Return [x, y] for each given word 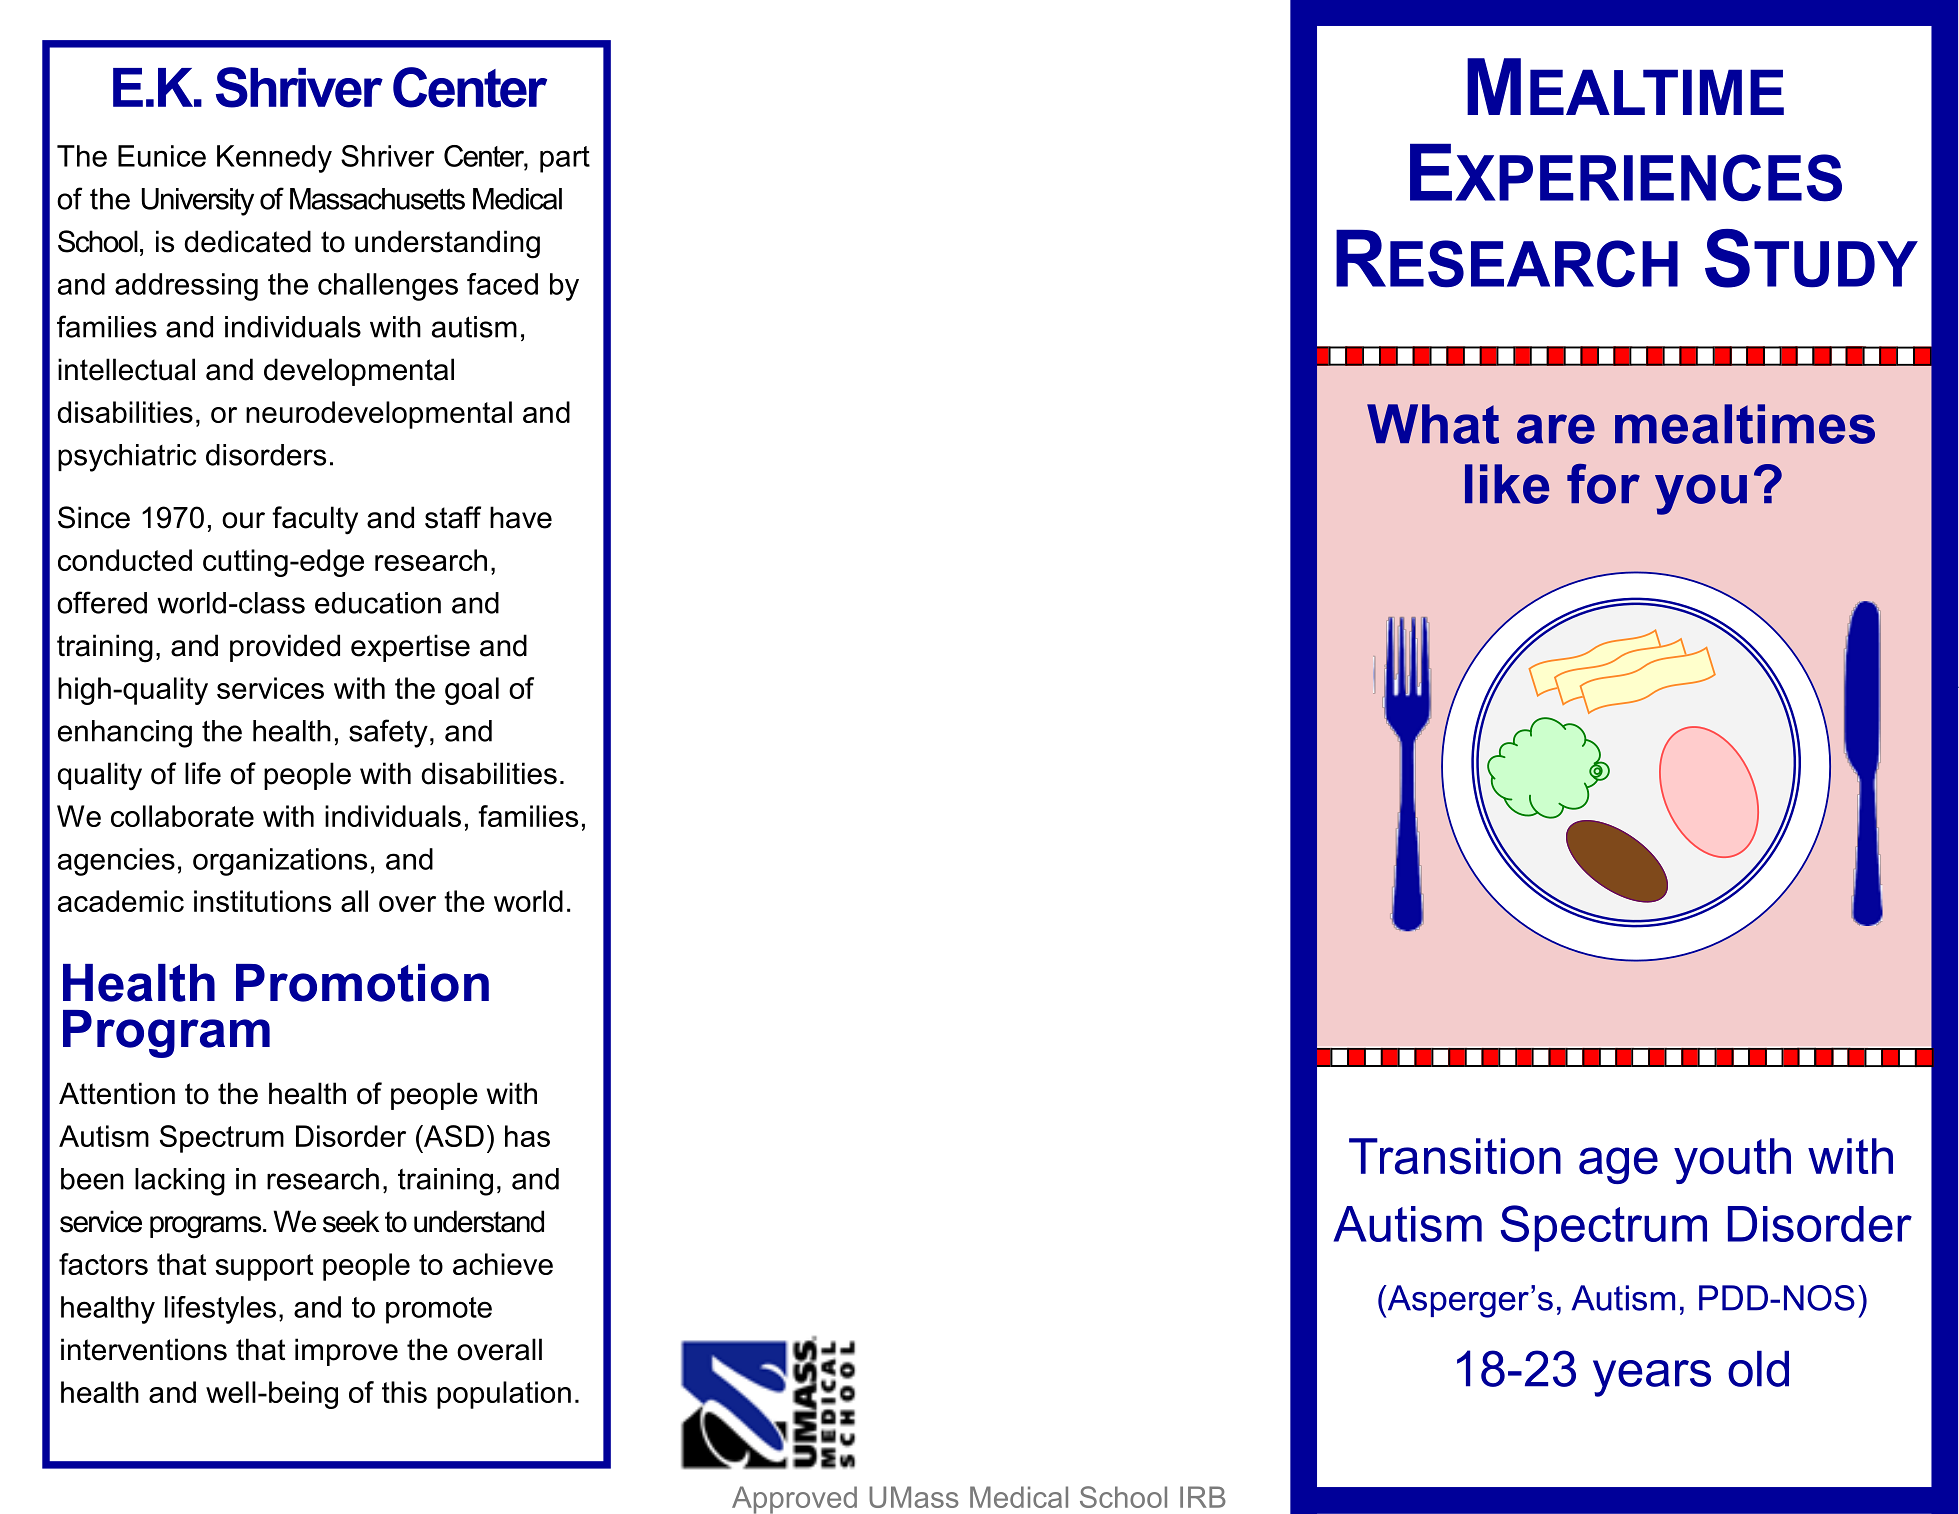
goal [472, 691]
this [404, 1392]
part [565, 159]
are [1556, 429]
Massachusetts [377, 199]
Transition [1455, 1156]
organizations [280, 862]
